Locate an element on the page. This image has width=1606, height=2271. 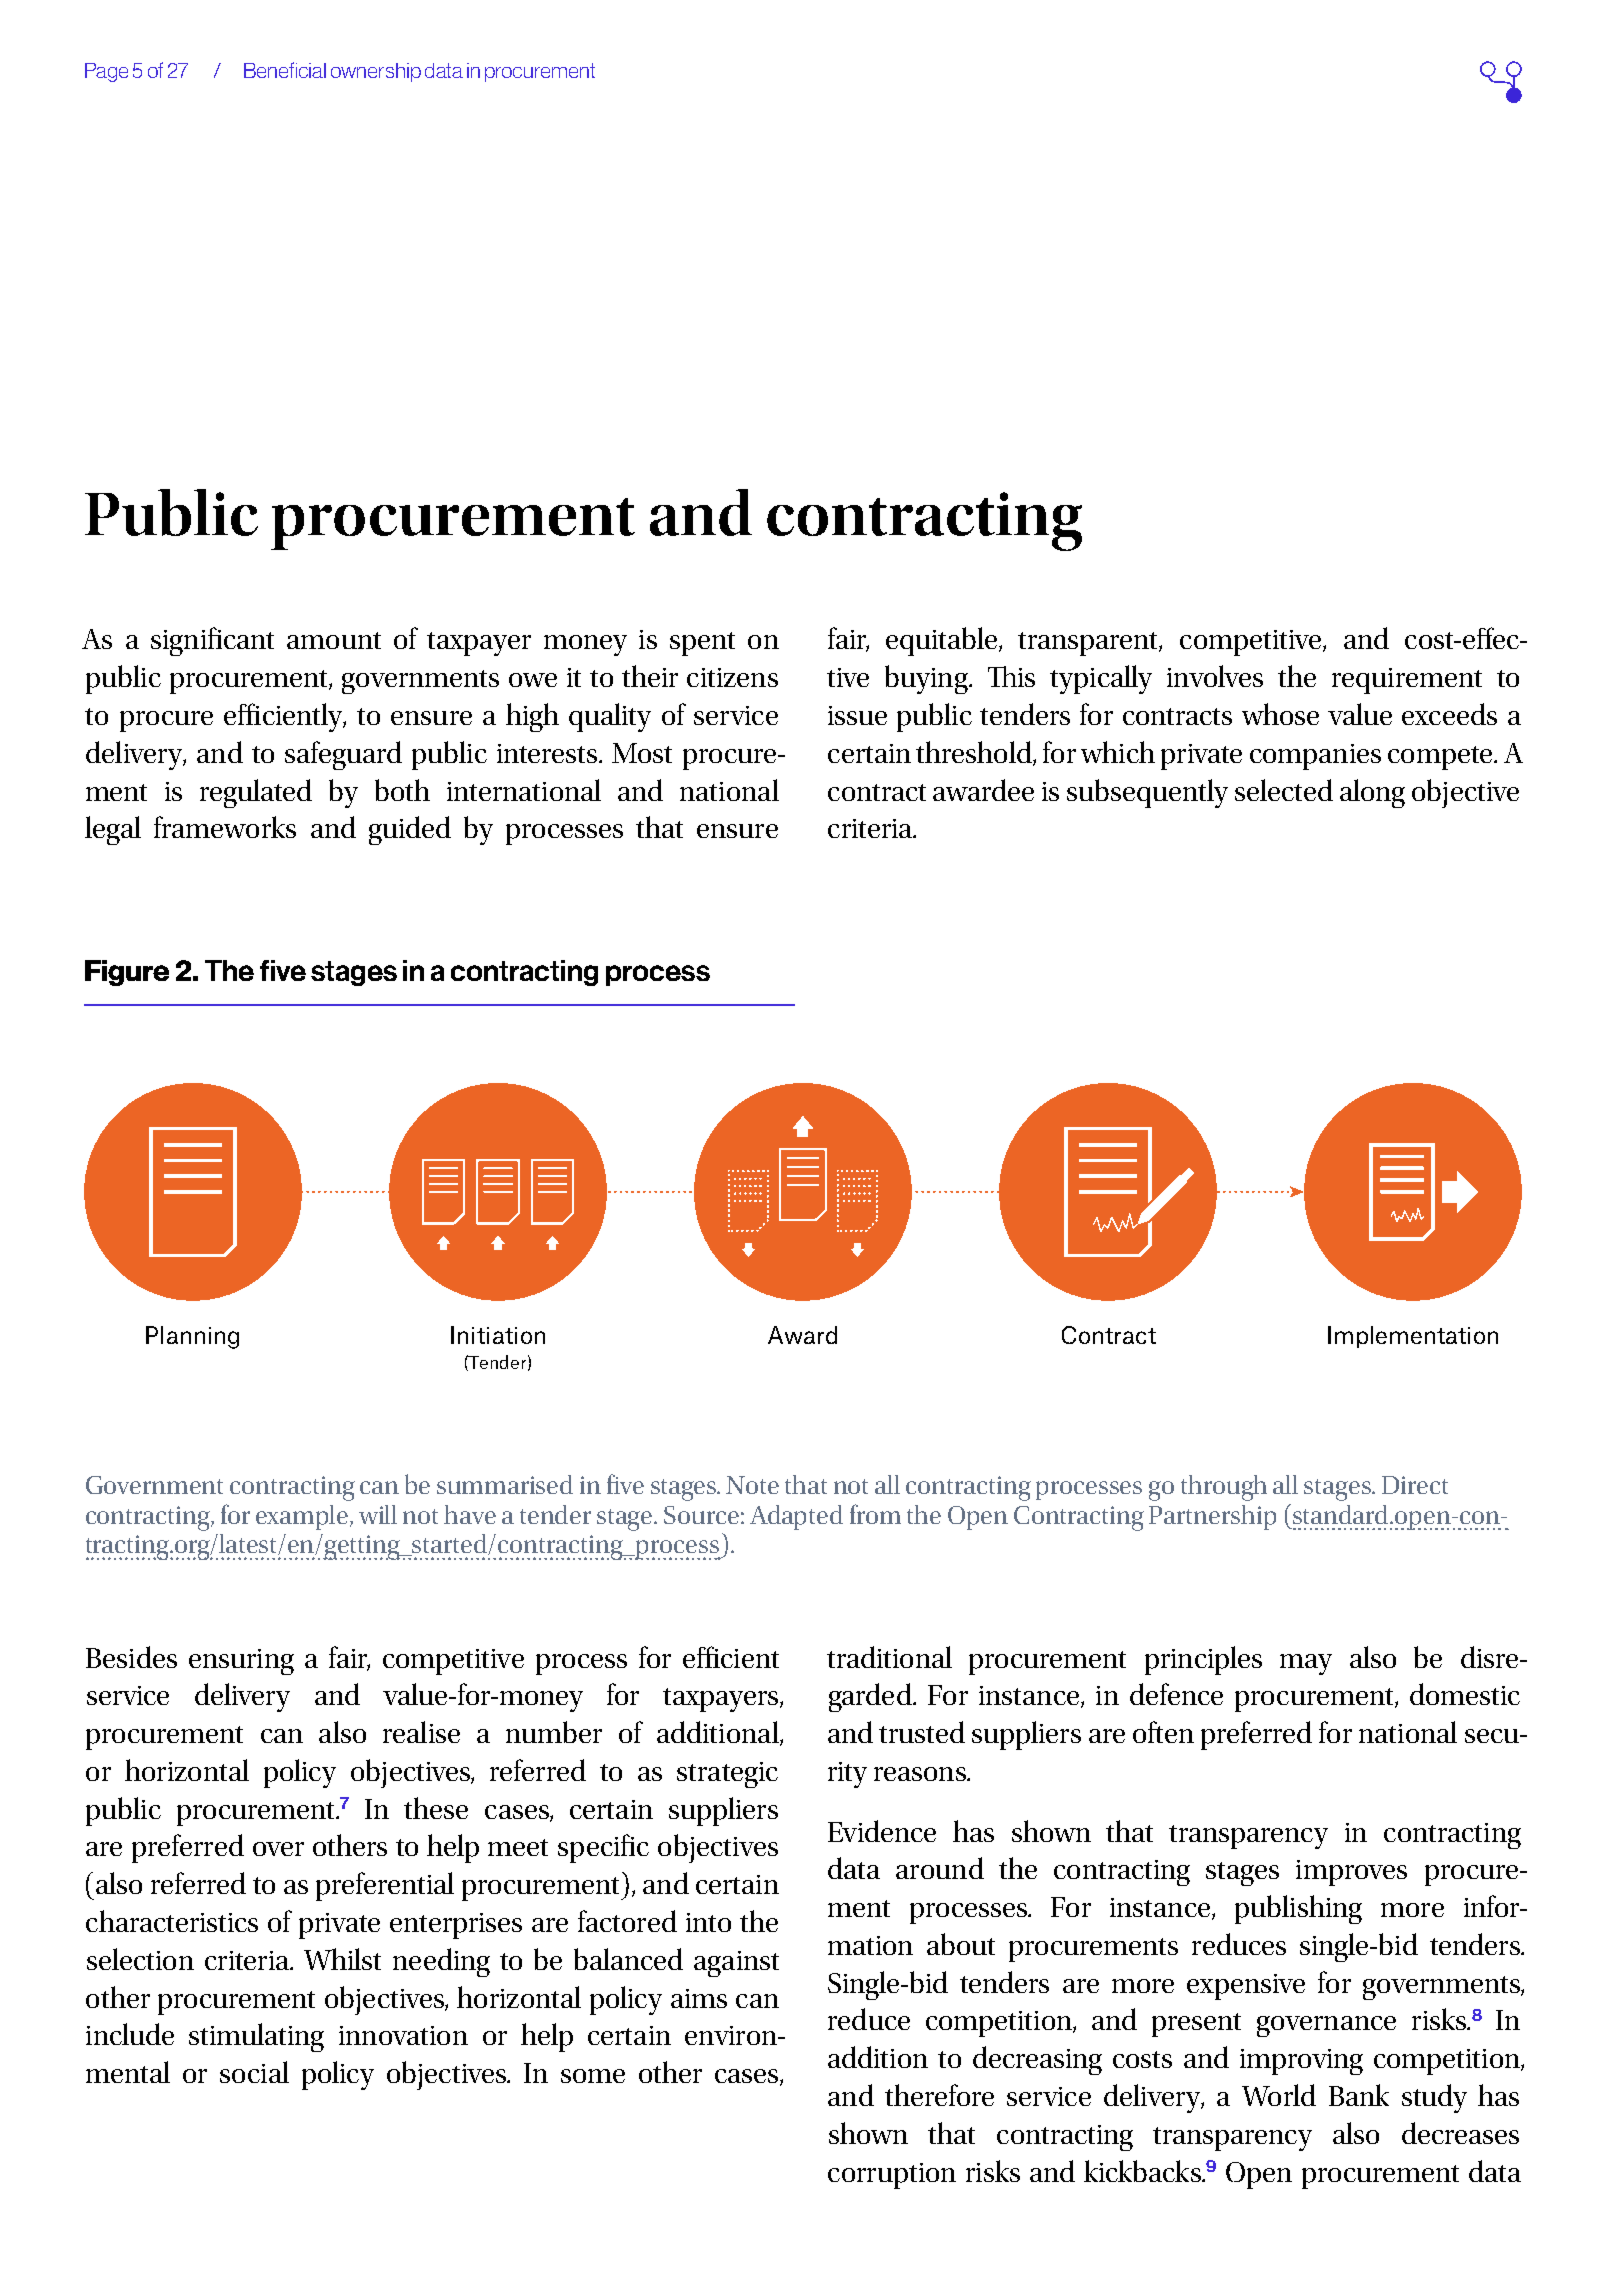
corruption is located at coordinates (892, 2176).
